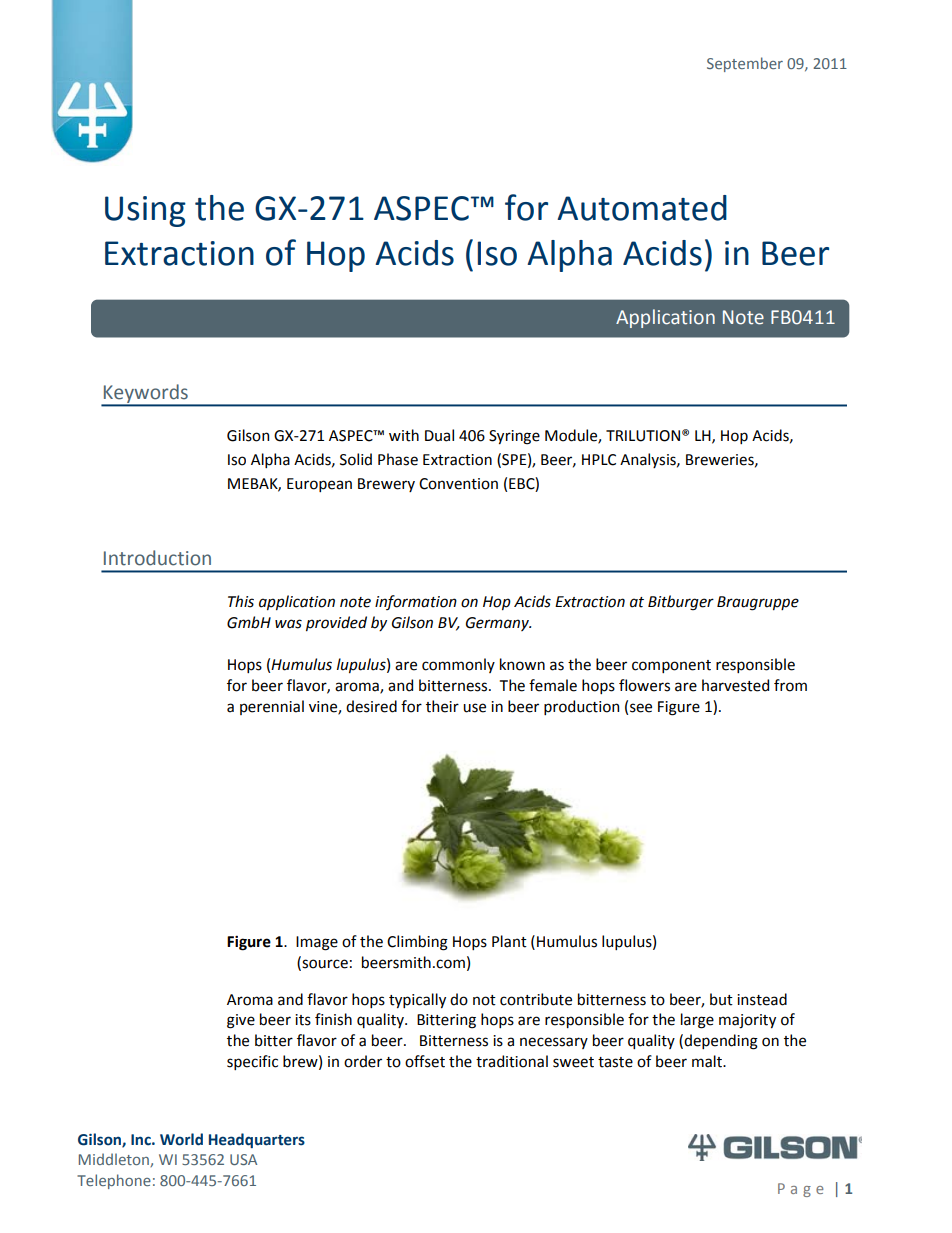  I want to click on Using, so click(145, 211).
